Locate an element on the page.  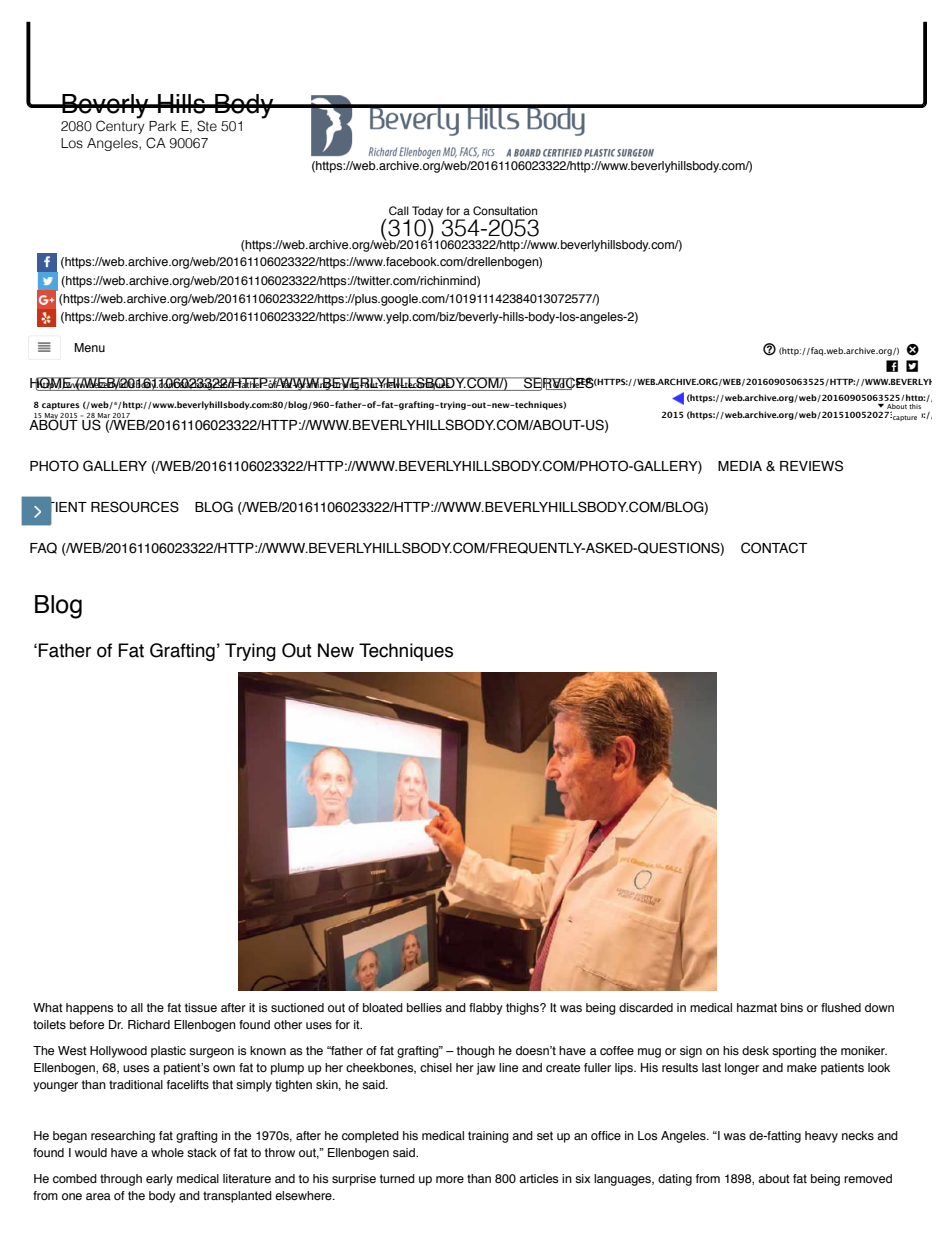
Today is located at coordinates (427, 213).
